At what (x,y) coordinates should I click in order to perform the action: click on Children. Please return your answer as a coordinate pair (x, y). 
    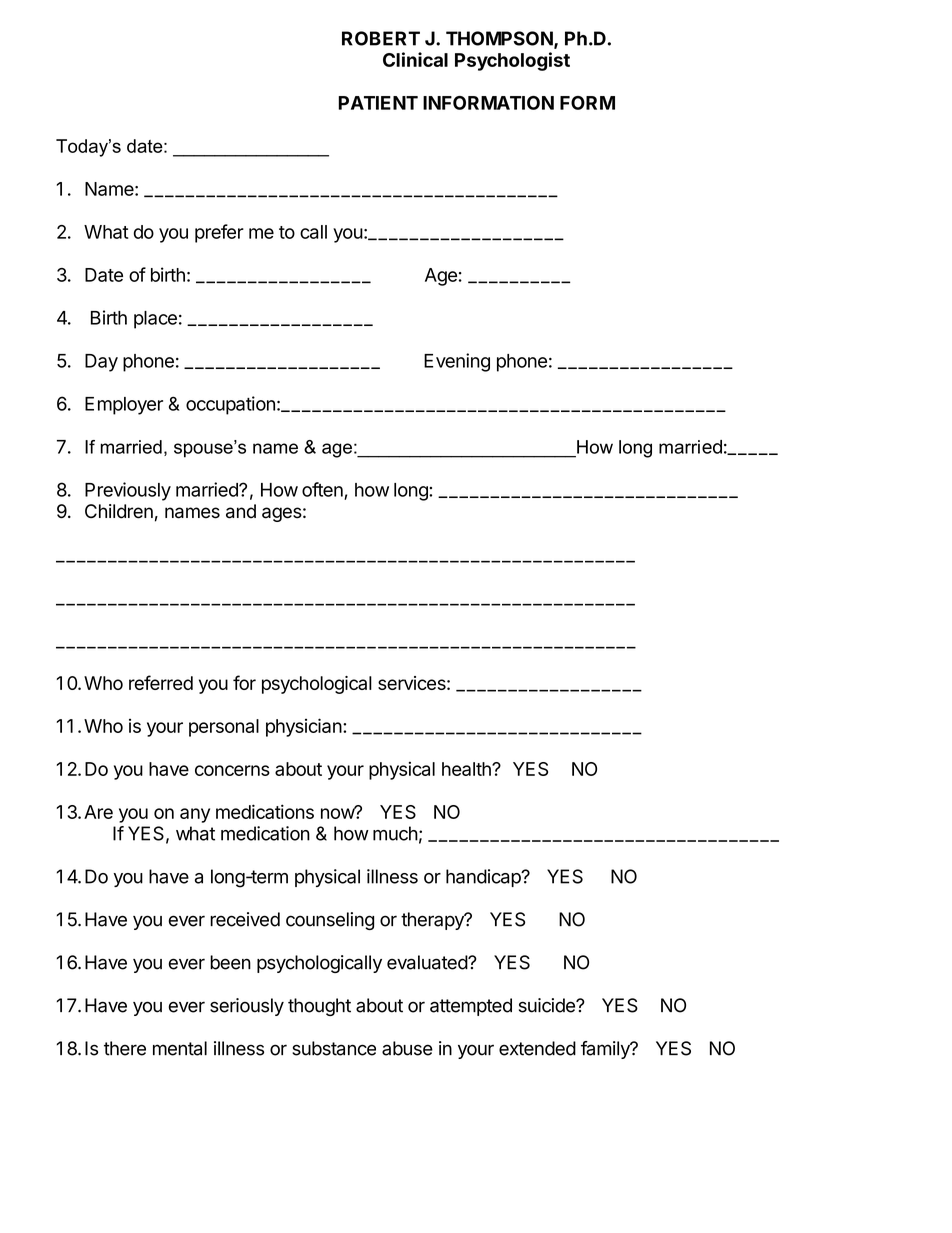
    Looking at the image, I should click on (119, 511).
